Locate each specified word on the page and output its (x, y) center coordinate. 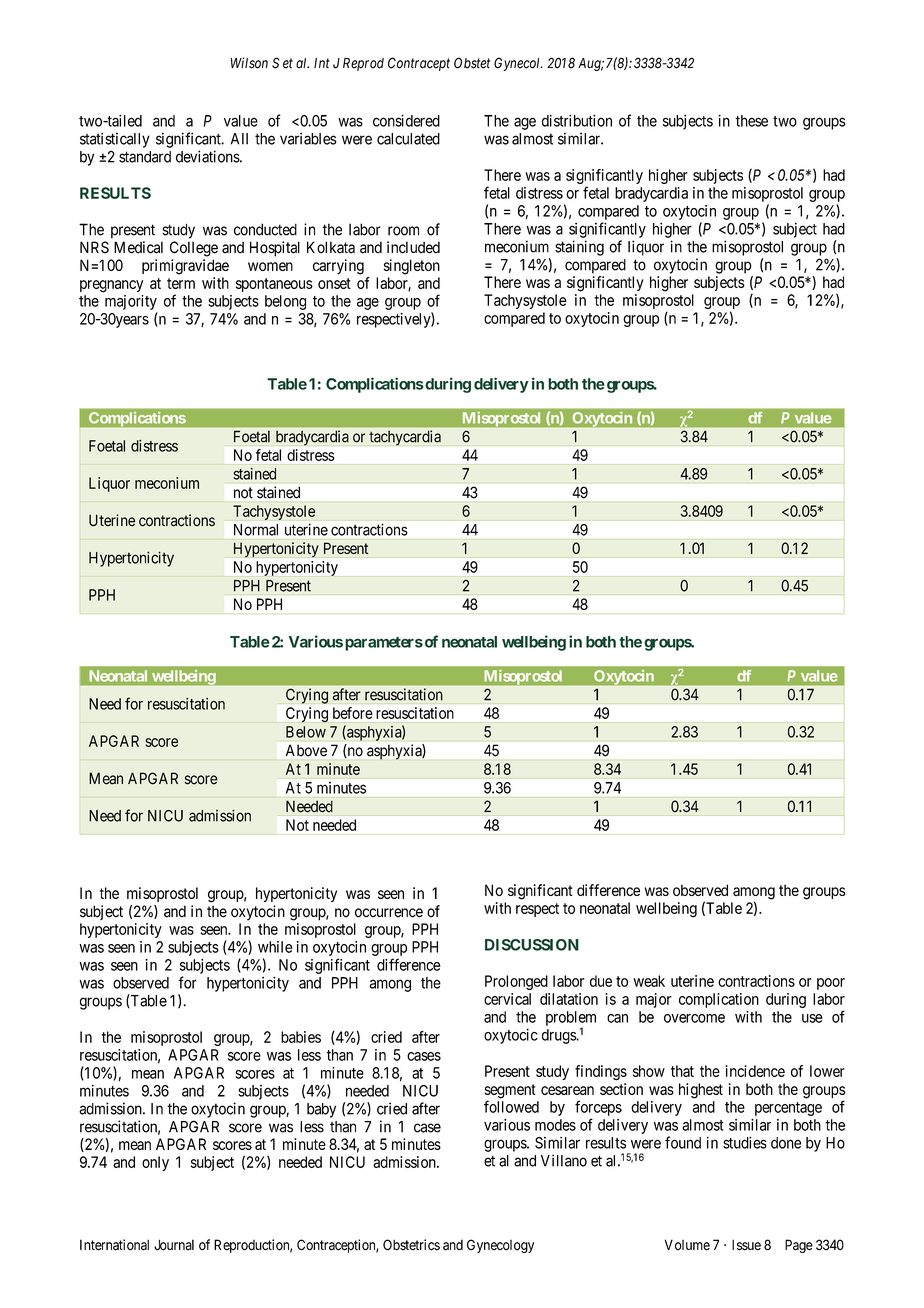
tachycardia (405, 438)
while (275, 947)
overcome (694, 1018)
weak (649, 981)
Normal (256, 530)
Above (306, 750)
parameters (384, 644)
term (181, 283)
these (751, 121)
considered (406, 120)
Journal (174, 1245)
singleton (412, 267)
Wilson (249, 63)
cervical (507, 999)
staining (579, 248)
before (353, 713)
